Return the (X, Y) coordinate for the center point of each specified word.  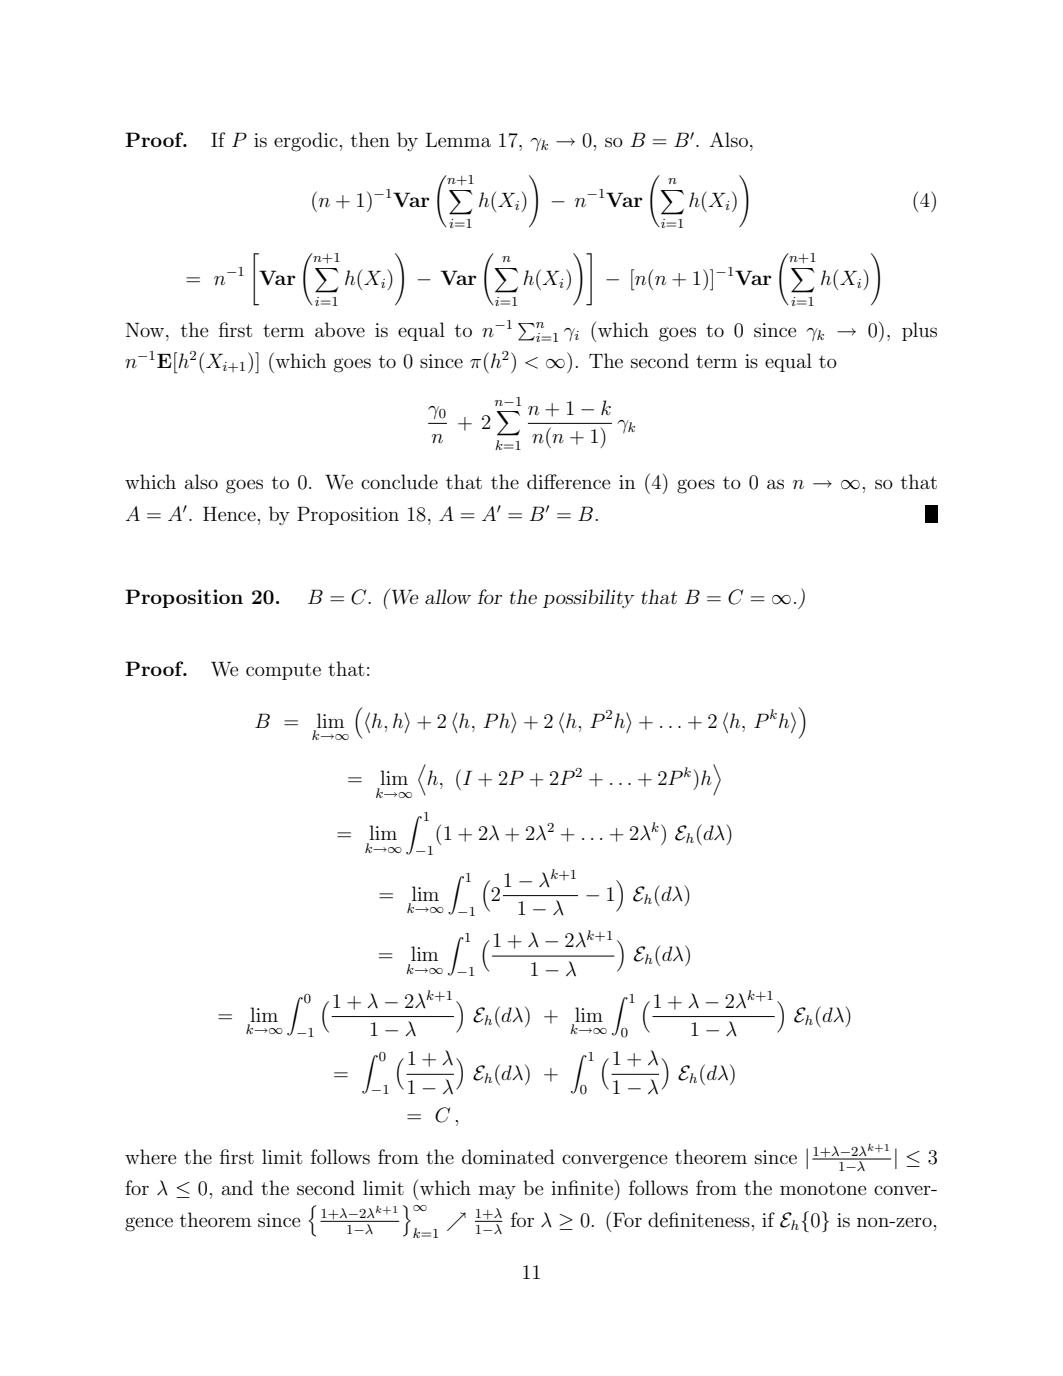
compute (283, 671)
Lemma (458, 140)
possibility (588, 598)
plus (919, 331)
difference (569, 481)
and (237, 1187)
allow (448, 596)
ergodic (306, 142)
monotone (823, 1188)
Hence (229, 514)
